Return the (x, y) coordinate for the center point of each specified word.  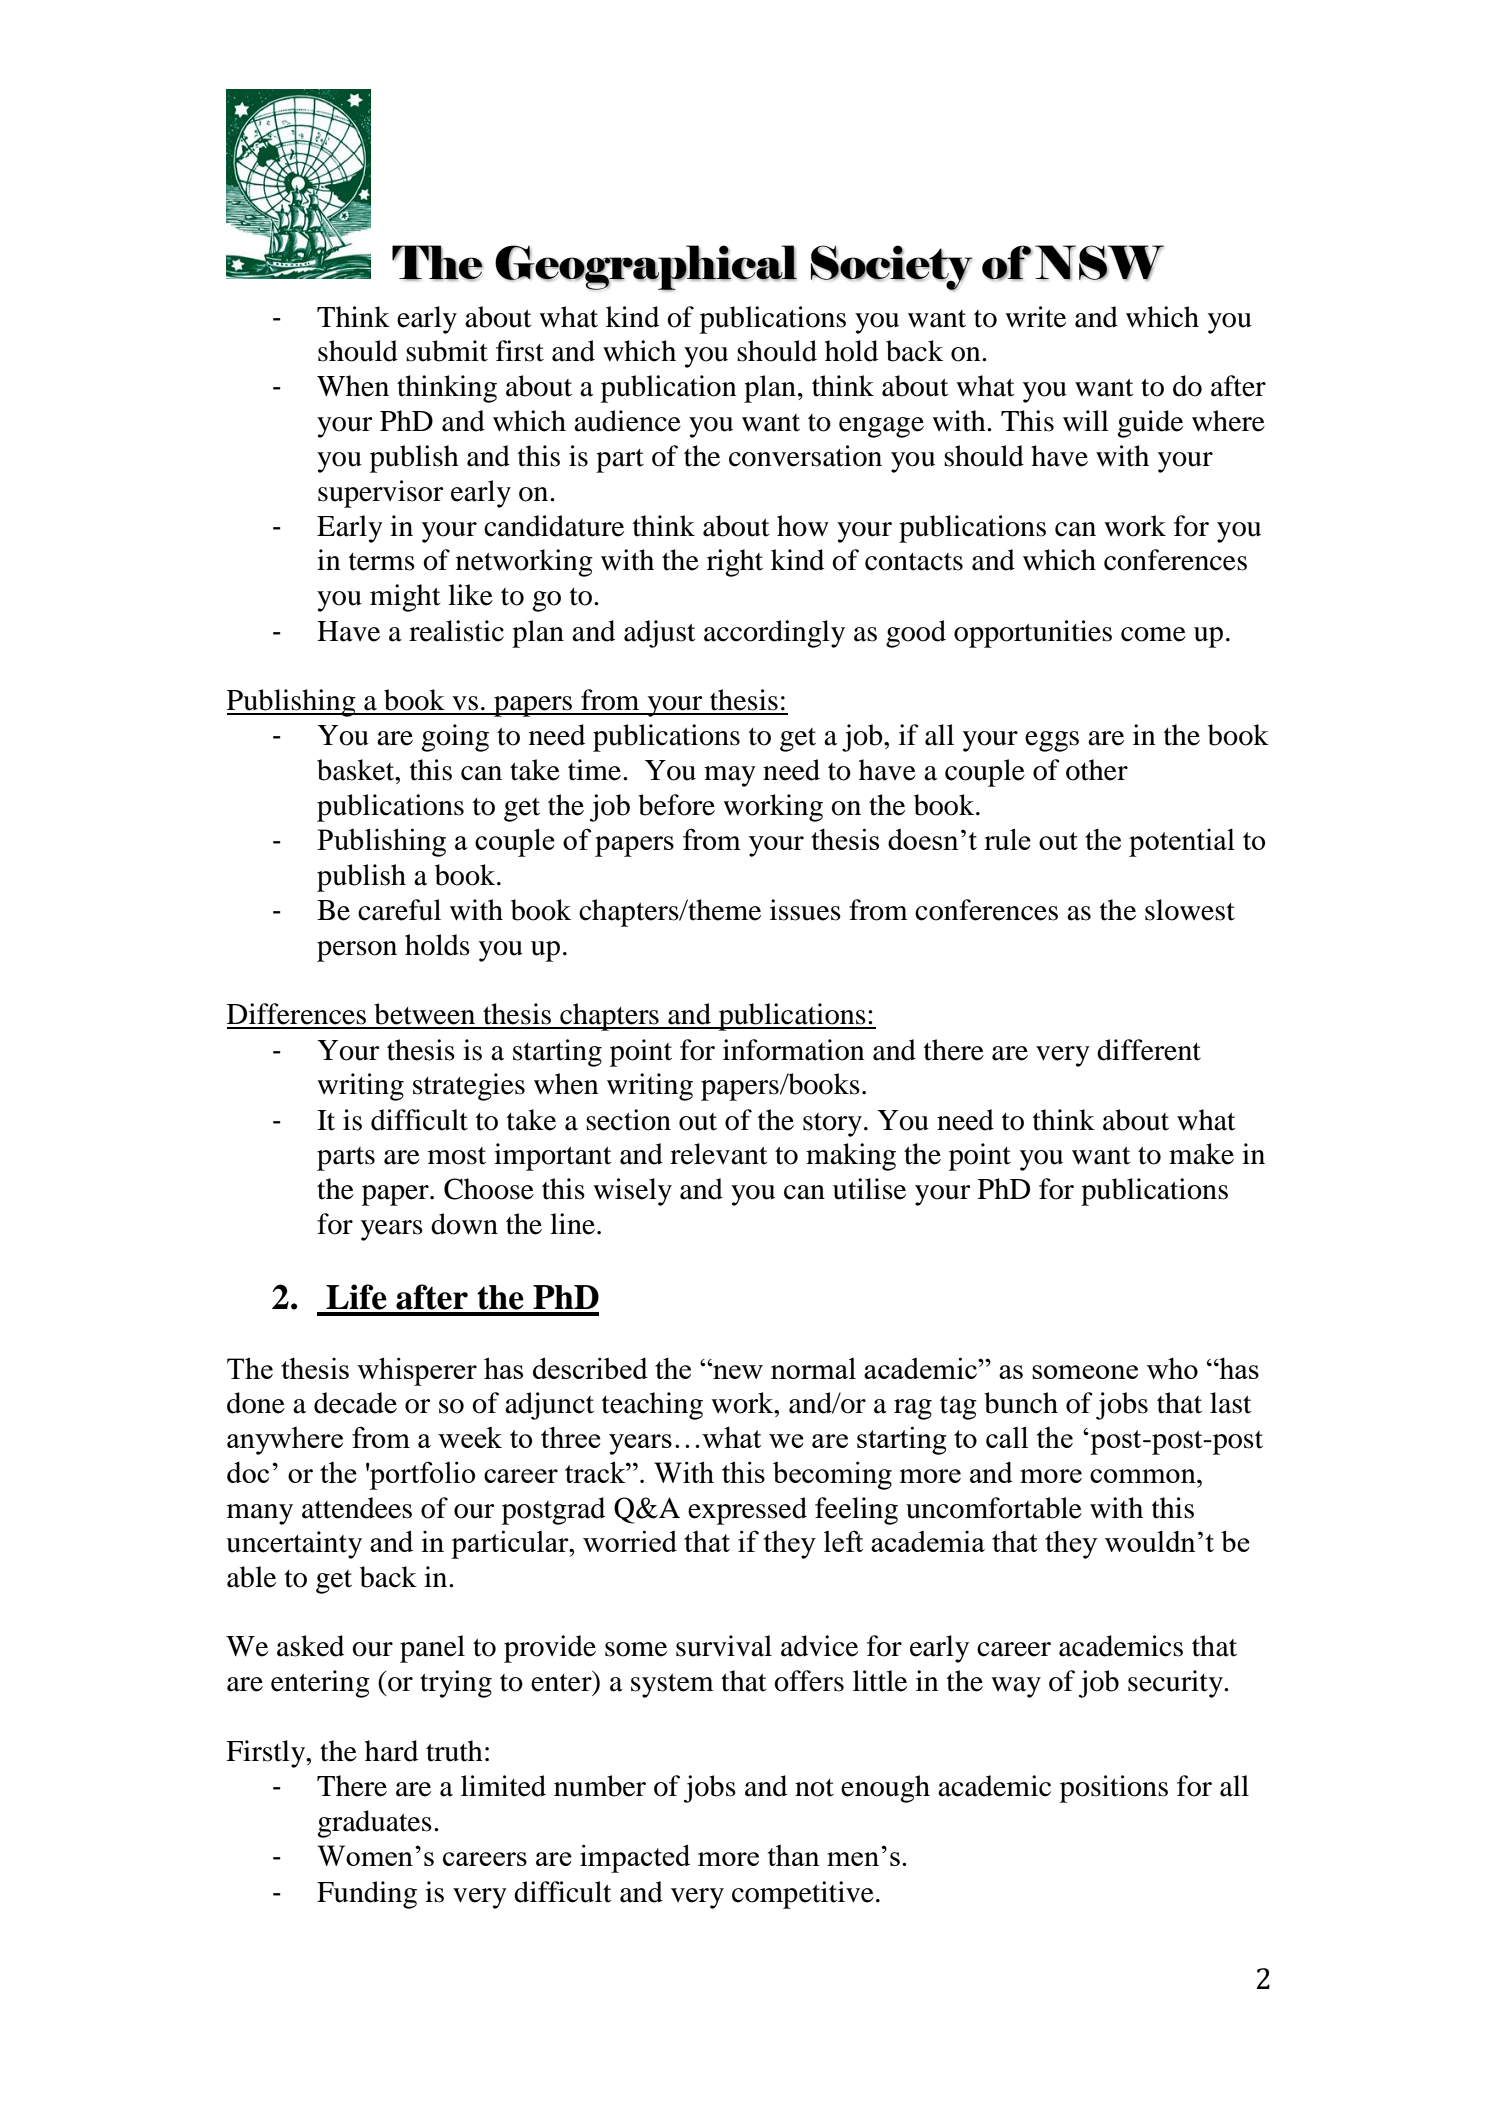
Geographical (646, 268)
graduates (374, 1824)
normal (813, 1368)
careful (399, 910)
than (794, 1855)
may (730, 776)
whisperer (417, 1371)
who (1172, 1368)
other (1097, 770)
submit (447, 351)
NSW (1099, 263)
